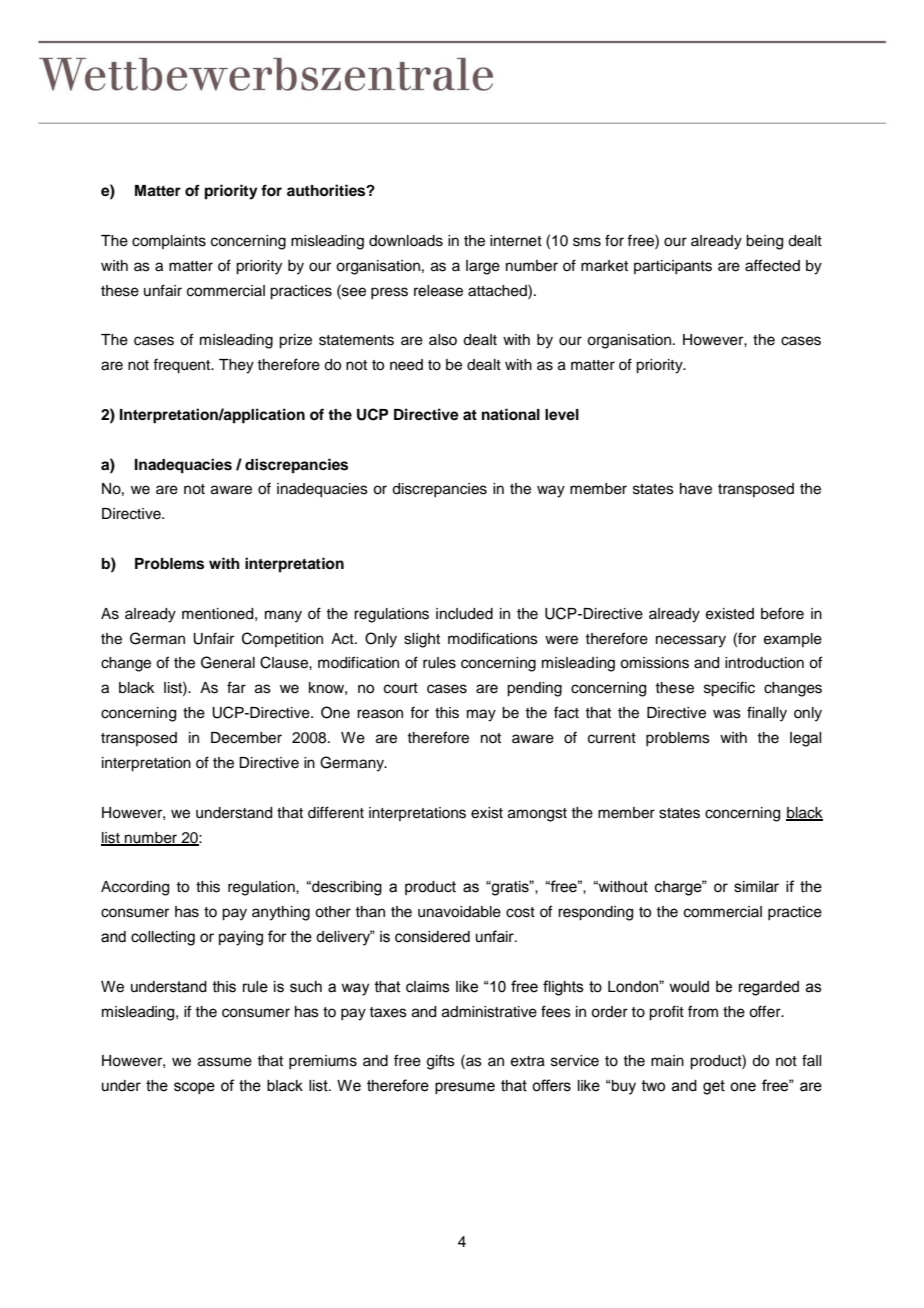 This screenshot has width=924, height=1308. I want to click on introduction, so click(764, 663).
